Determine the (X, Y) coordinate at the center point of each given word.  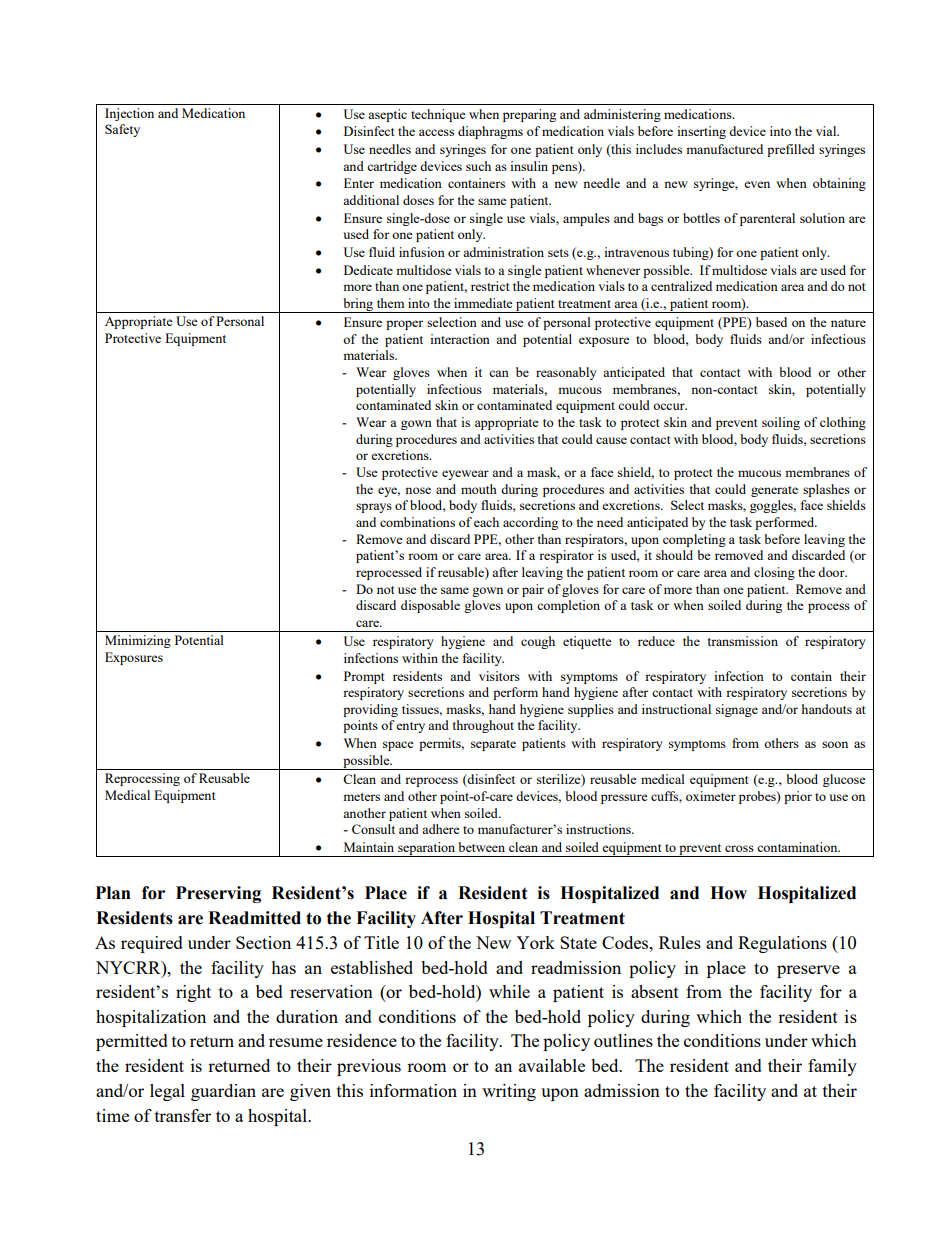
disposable (430, 606)
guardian (223, 1092)
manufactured (724, 149)
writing (509, 1092)
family (832, 1067)
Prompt (364, 677)
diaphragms (490, 132)
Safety (122, 130)
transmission (742, 641)
